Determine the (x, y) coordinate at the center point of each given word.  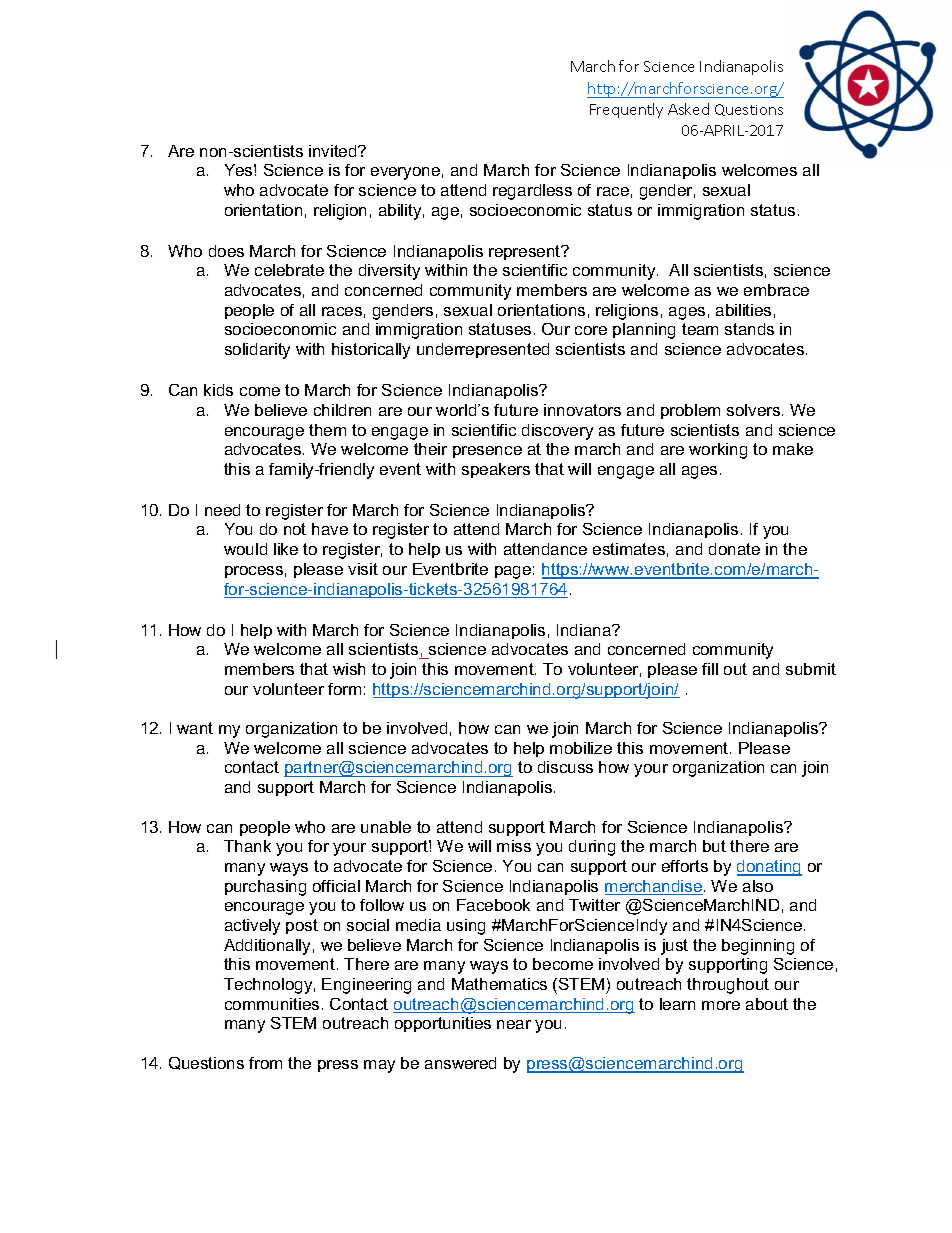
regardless (532, 192)
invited (334, 151)
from (265, 1063)
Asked (688, 109)
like (286, 549)
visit (363, 569)
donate (734, 549)
